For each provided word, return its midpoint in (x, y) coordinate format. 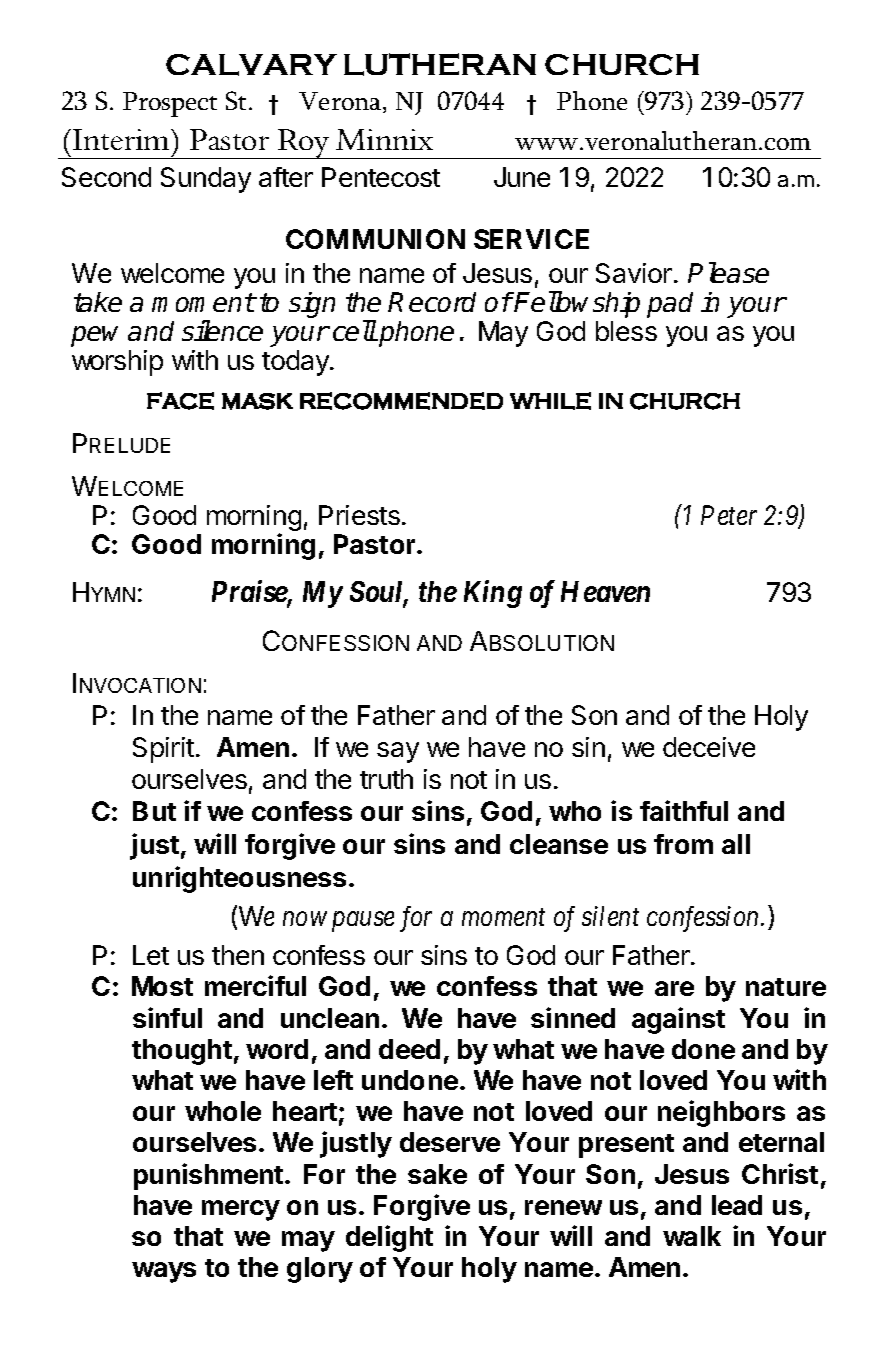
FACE (180, 401)
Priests (359, 515)
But (154, 811)
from (683, 844)
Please (728, 272)
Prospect (170, 104)
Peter (729, 515)
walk (692, 1236)
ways (164, 1272)
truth (386, 779)
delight (389, 1238)
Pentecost (381, 177)
